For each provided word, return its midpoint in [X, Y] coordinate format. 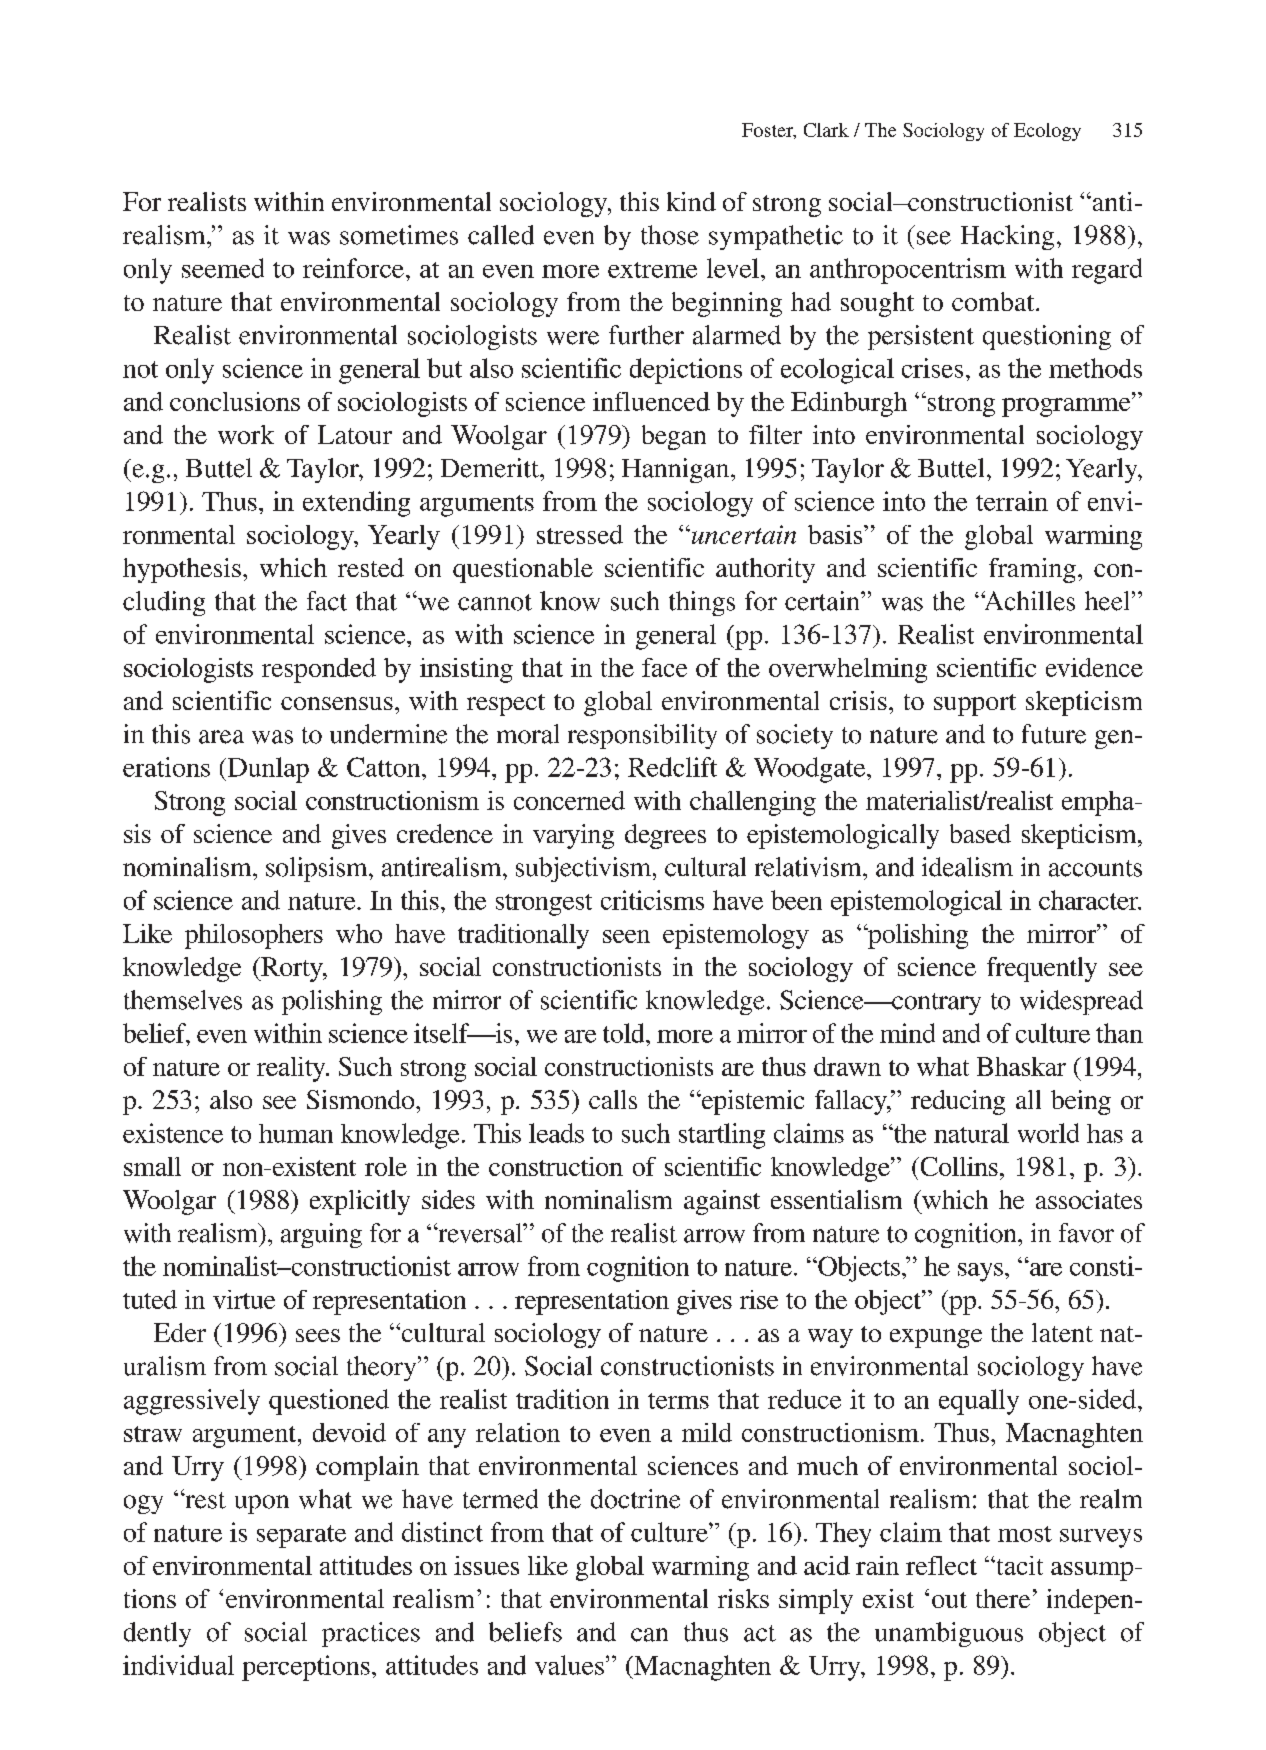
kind [691, 201]
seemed [223, 268]
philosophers [254, 936]
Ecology [1047, 132]
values [569, 1665]
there [1003, 1598]
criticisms [652, 900]
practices [371, 1634]
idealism [967, 867]
